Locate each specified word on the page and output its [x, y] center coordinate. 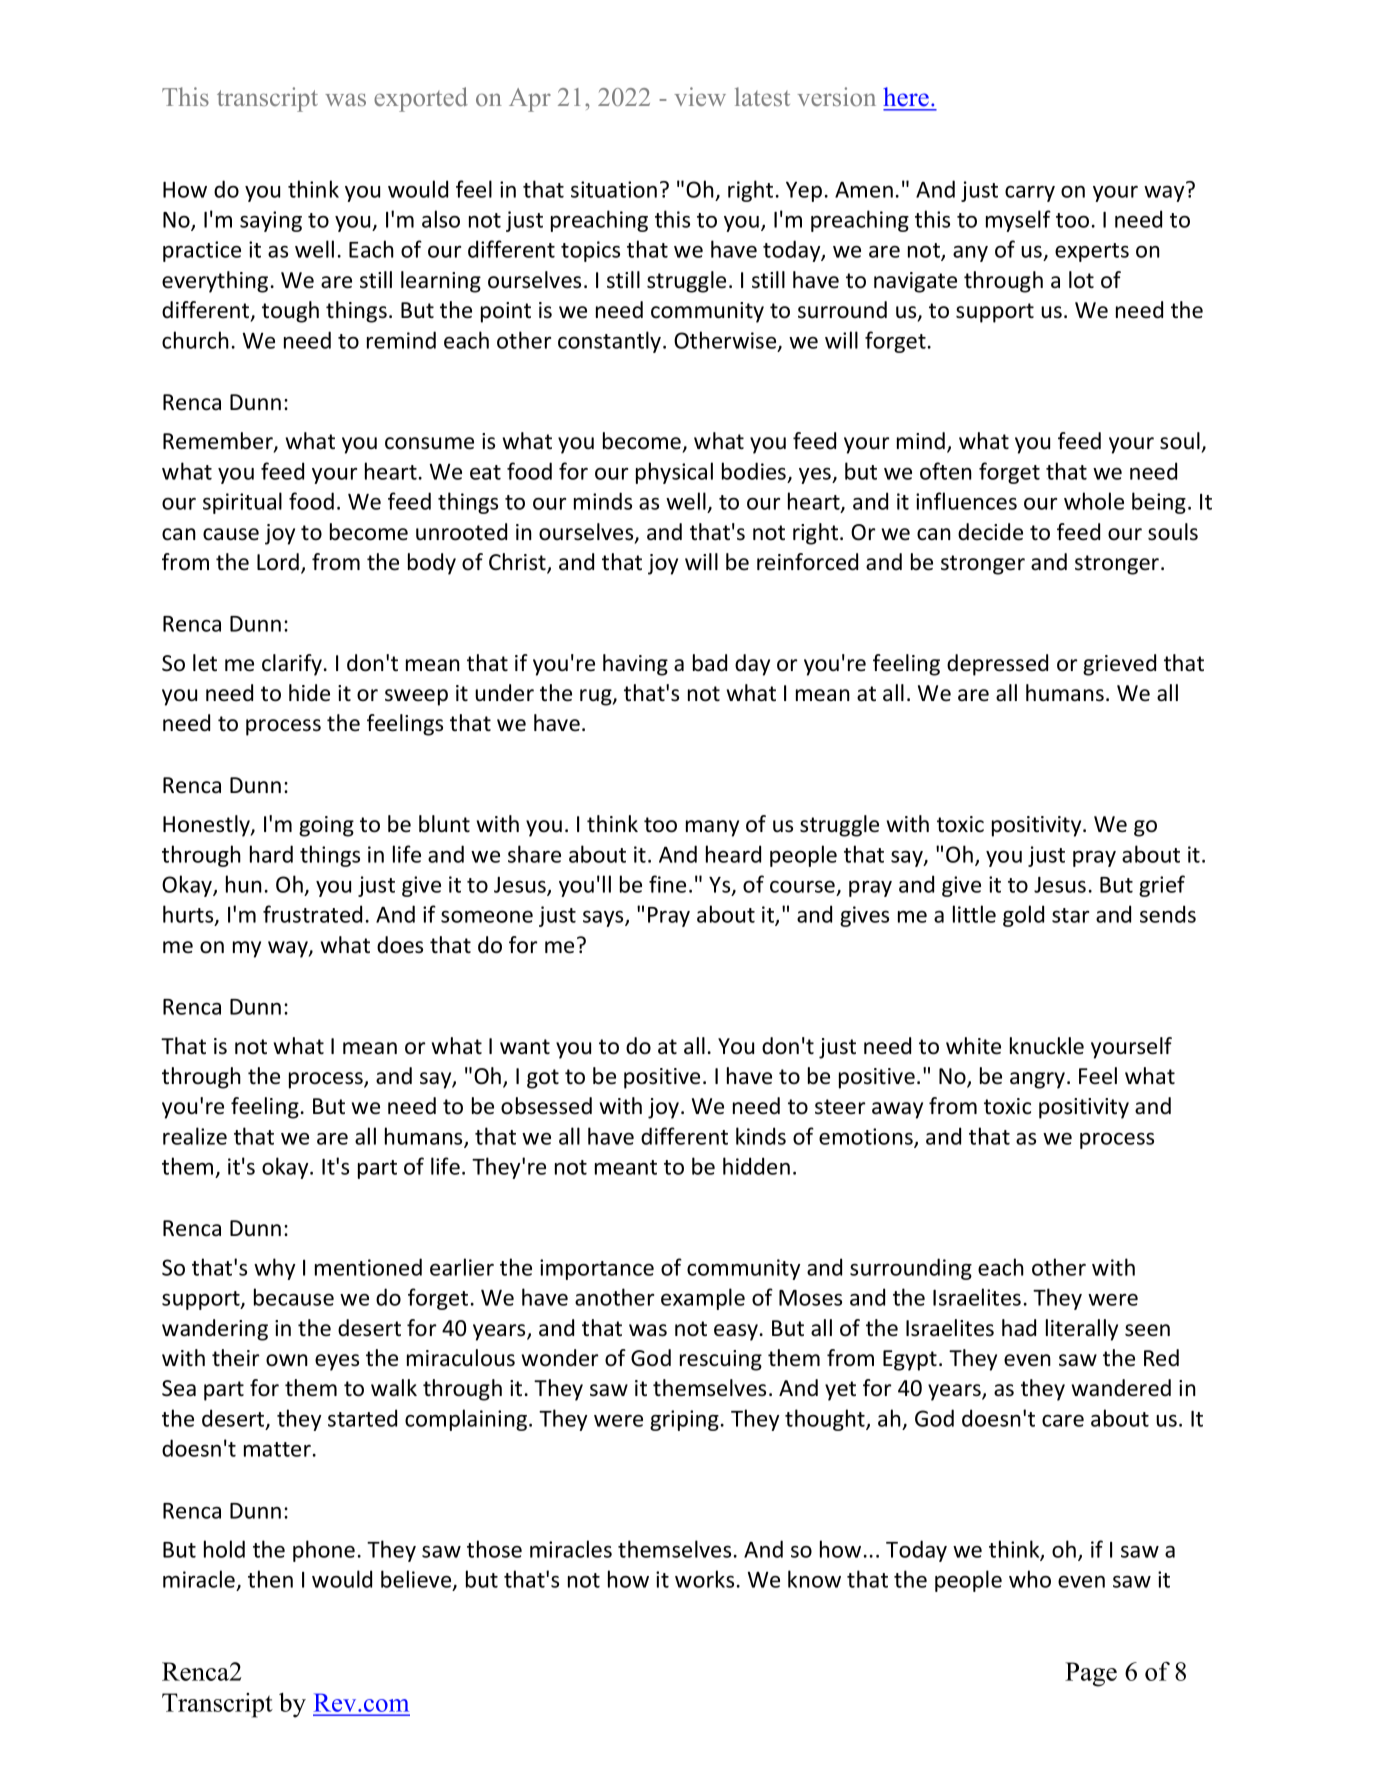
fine [667, 884]
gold [1023, 916]
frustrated [312, 914]
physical [674, 473]
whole [1094, 501]
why [274, 1269]
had [1019, 1328]
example [703, 1299]
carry [1030, 194]
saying [271, 221]
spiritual [242, 503]
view [700, 96]
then [270, 1579]
